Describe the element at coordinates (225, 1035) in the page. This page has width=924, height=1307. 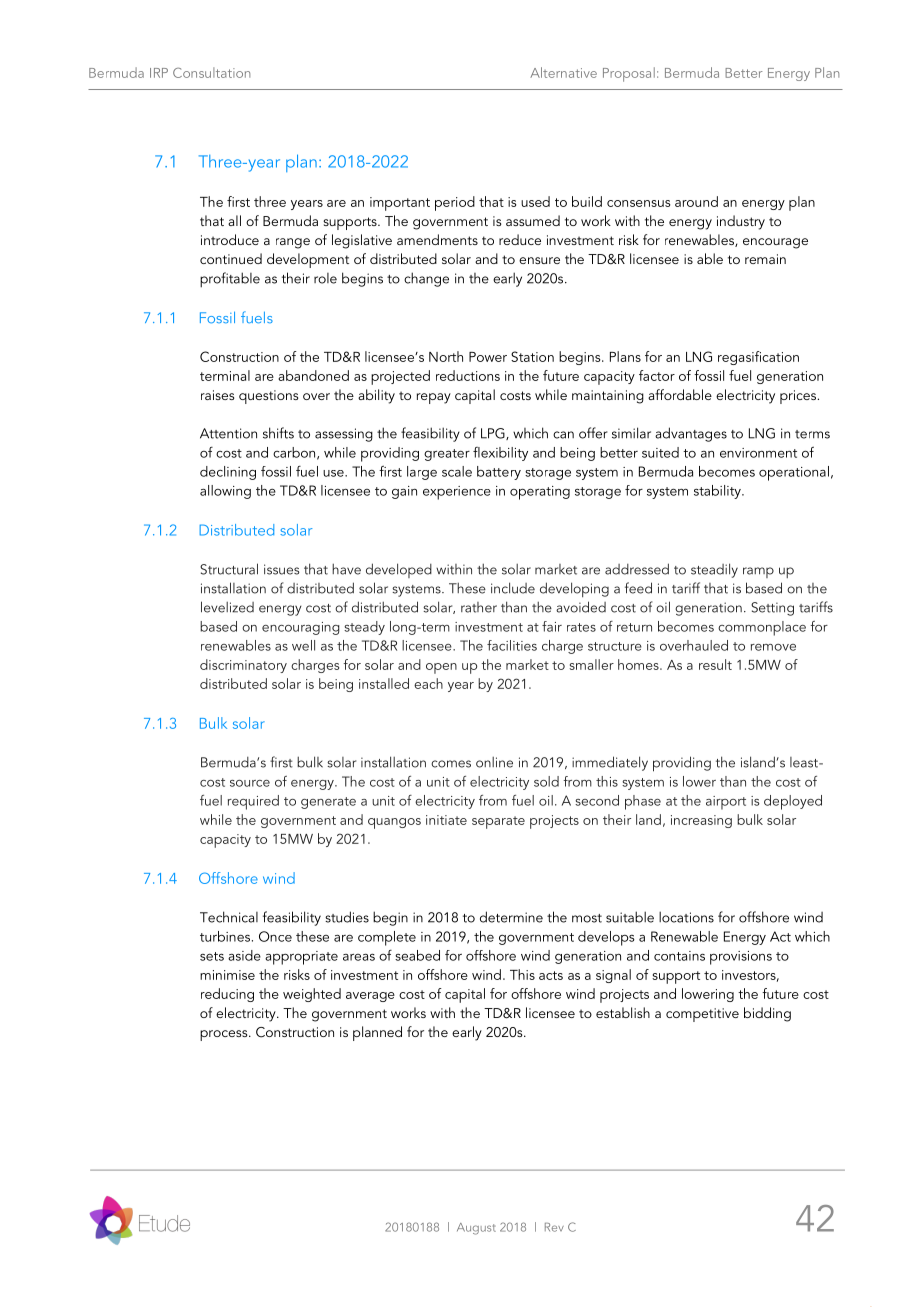
I see `process` at that location.
